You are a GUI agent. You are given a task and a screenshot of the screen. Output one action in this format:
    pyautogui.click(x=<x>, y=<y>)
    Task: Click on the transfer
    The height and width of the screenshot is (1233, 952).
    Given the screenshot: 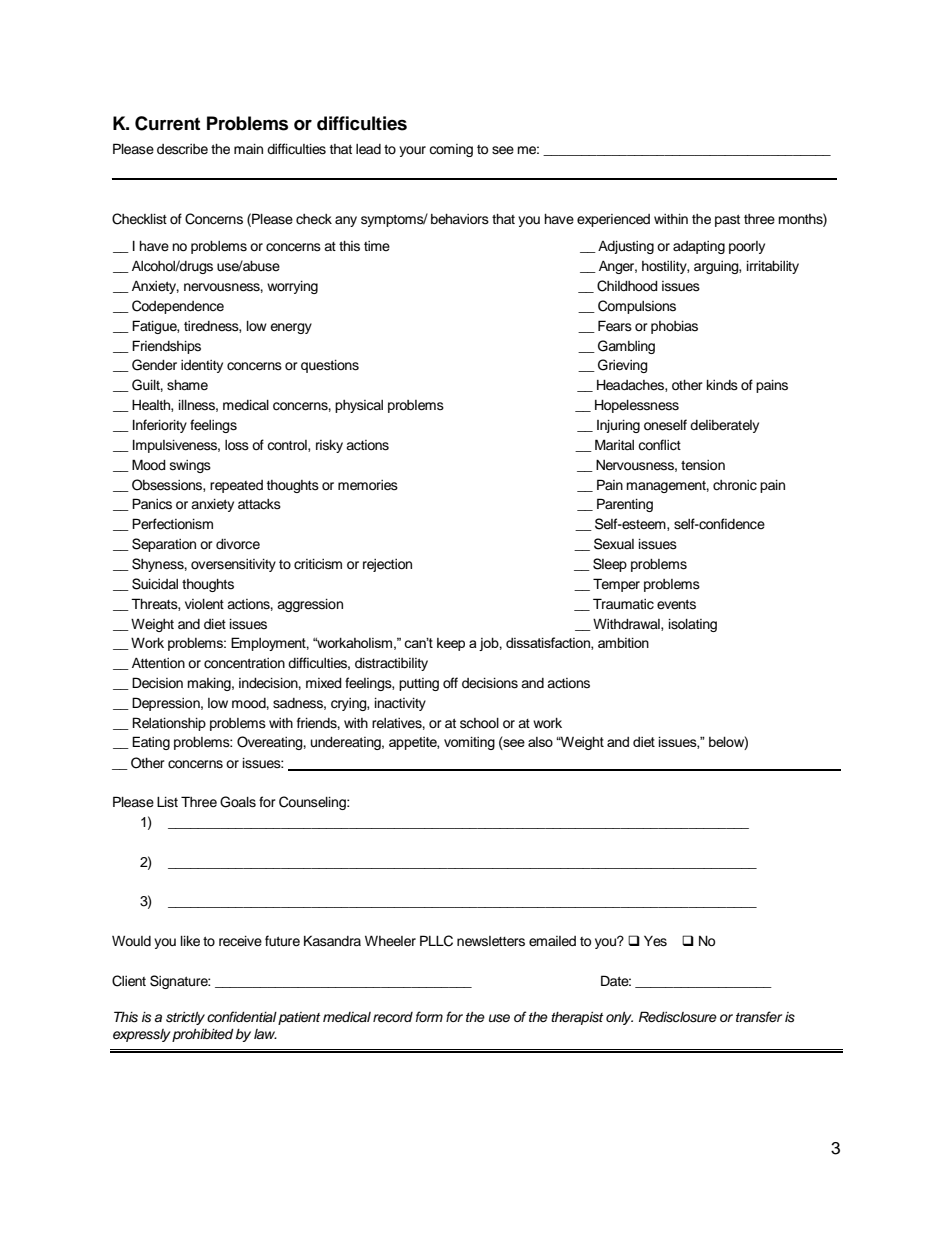 What is the action you would take?
    pyautogui.click(x=759, y=1017)
